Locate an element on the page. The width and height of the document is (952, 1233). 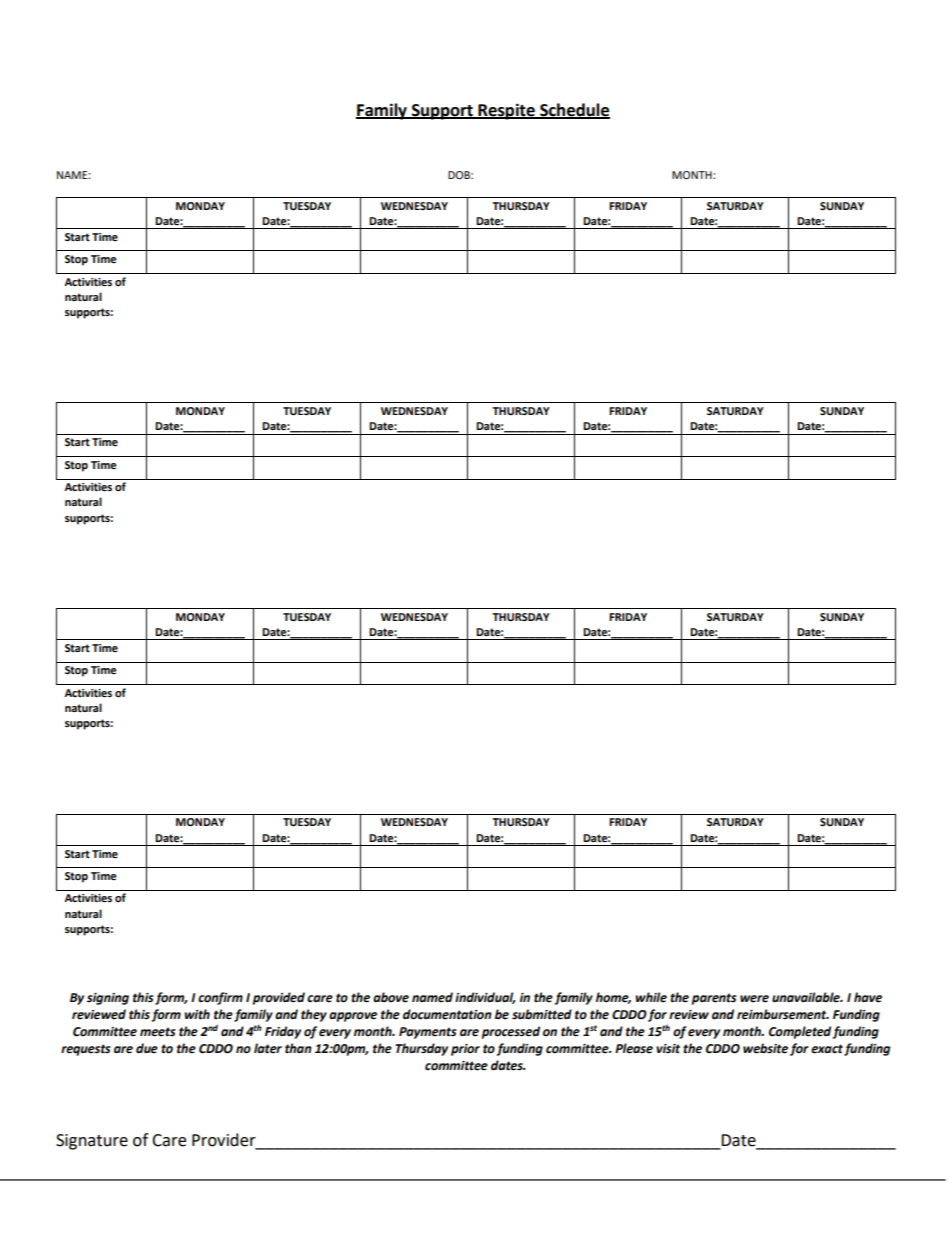
confirm is located at coordinates (220, 998).
